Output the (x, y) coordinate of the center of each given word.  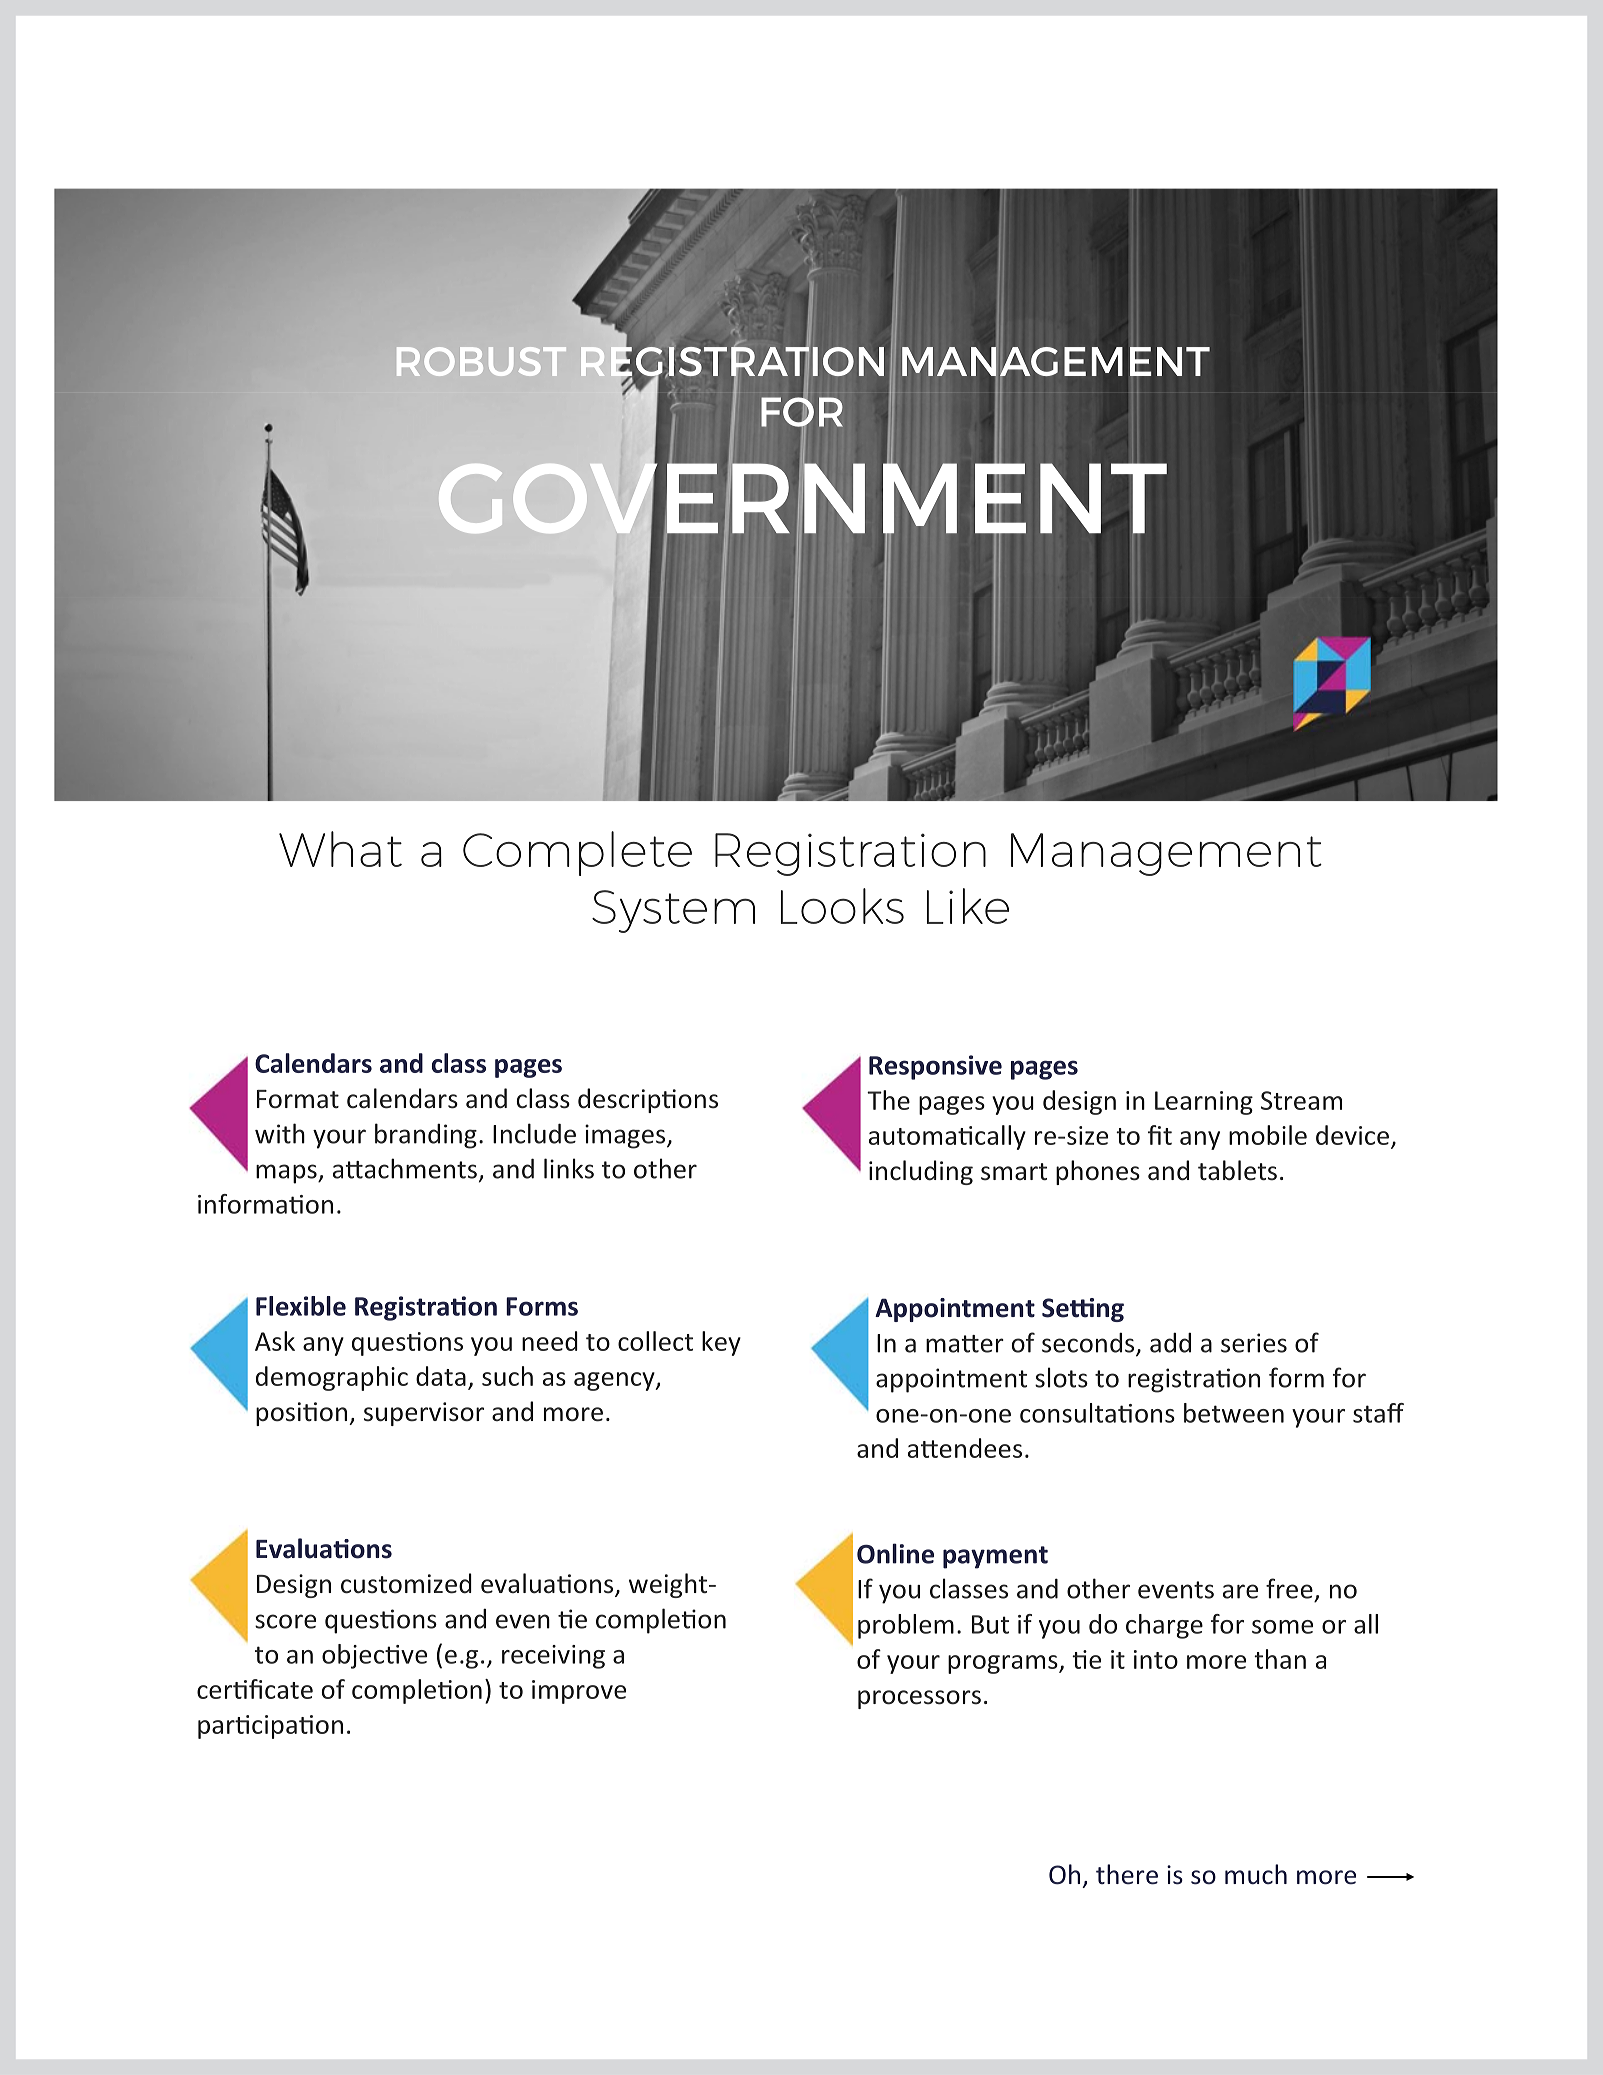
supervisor (424, 1414)
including (921, 1172)
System (673, 911)
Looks (842, 906)
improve (579, 1692)
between (1234, 1413)
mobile (1268, 1135)
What (340, 849)
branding (426, 1136)
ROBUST (481, 361)
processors (919, 1699)
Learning (1204, 1103)
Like (968, 906)
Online (895, 1553)
